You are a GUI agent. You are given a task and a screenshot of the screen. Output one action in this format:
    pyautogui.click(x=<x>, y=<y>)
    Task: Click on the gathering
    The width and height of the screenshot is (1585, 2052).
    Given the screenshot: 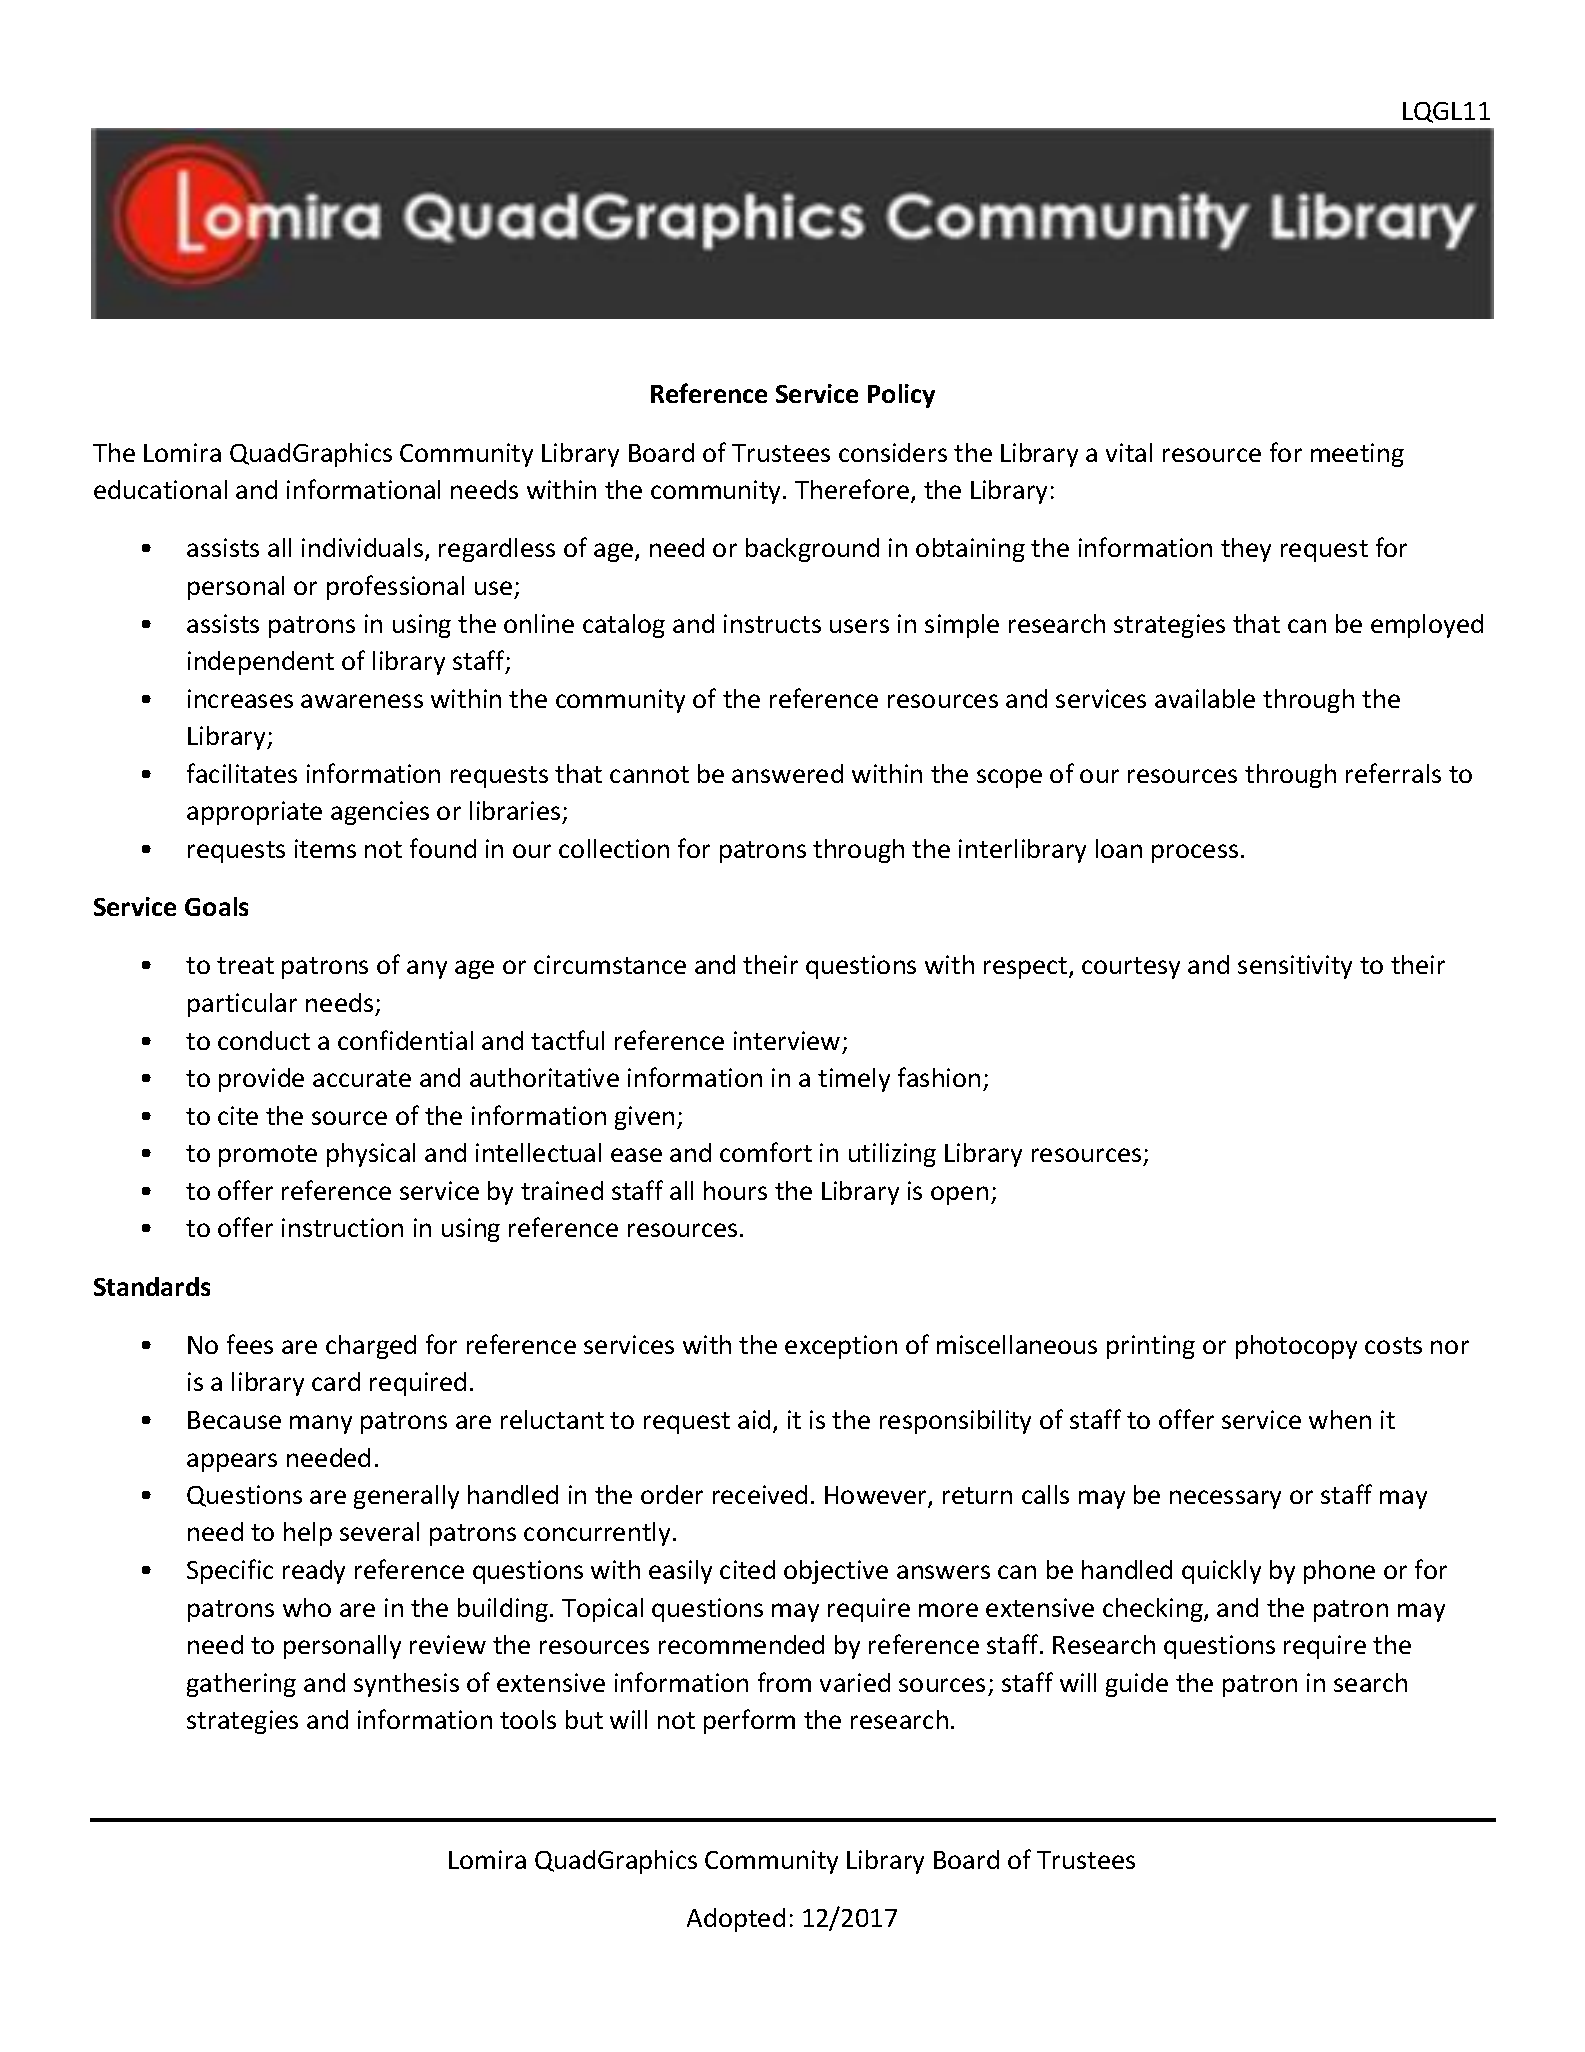 What is the action you would take?
    pyautogui.click(x=241, y=1685)
